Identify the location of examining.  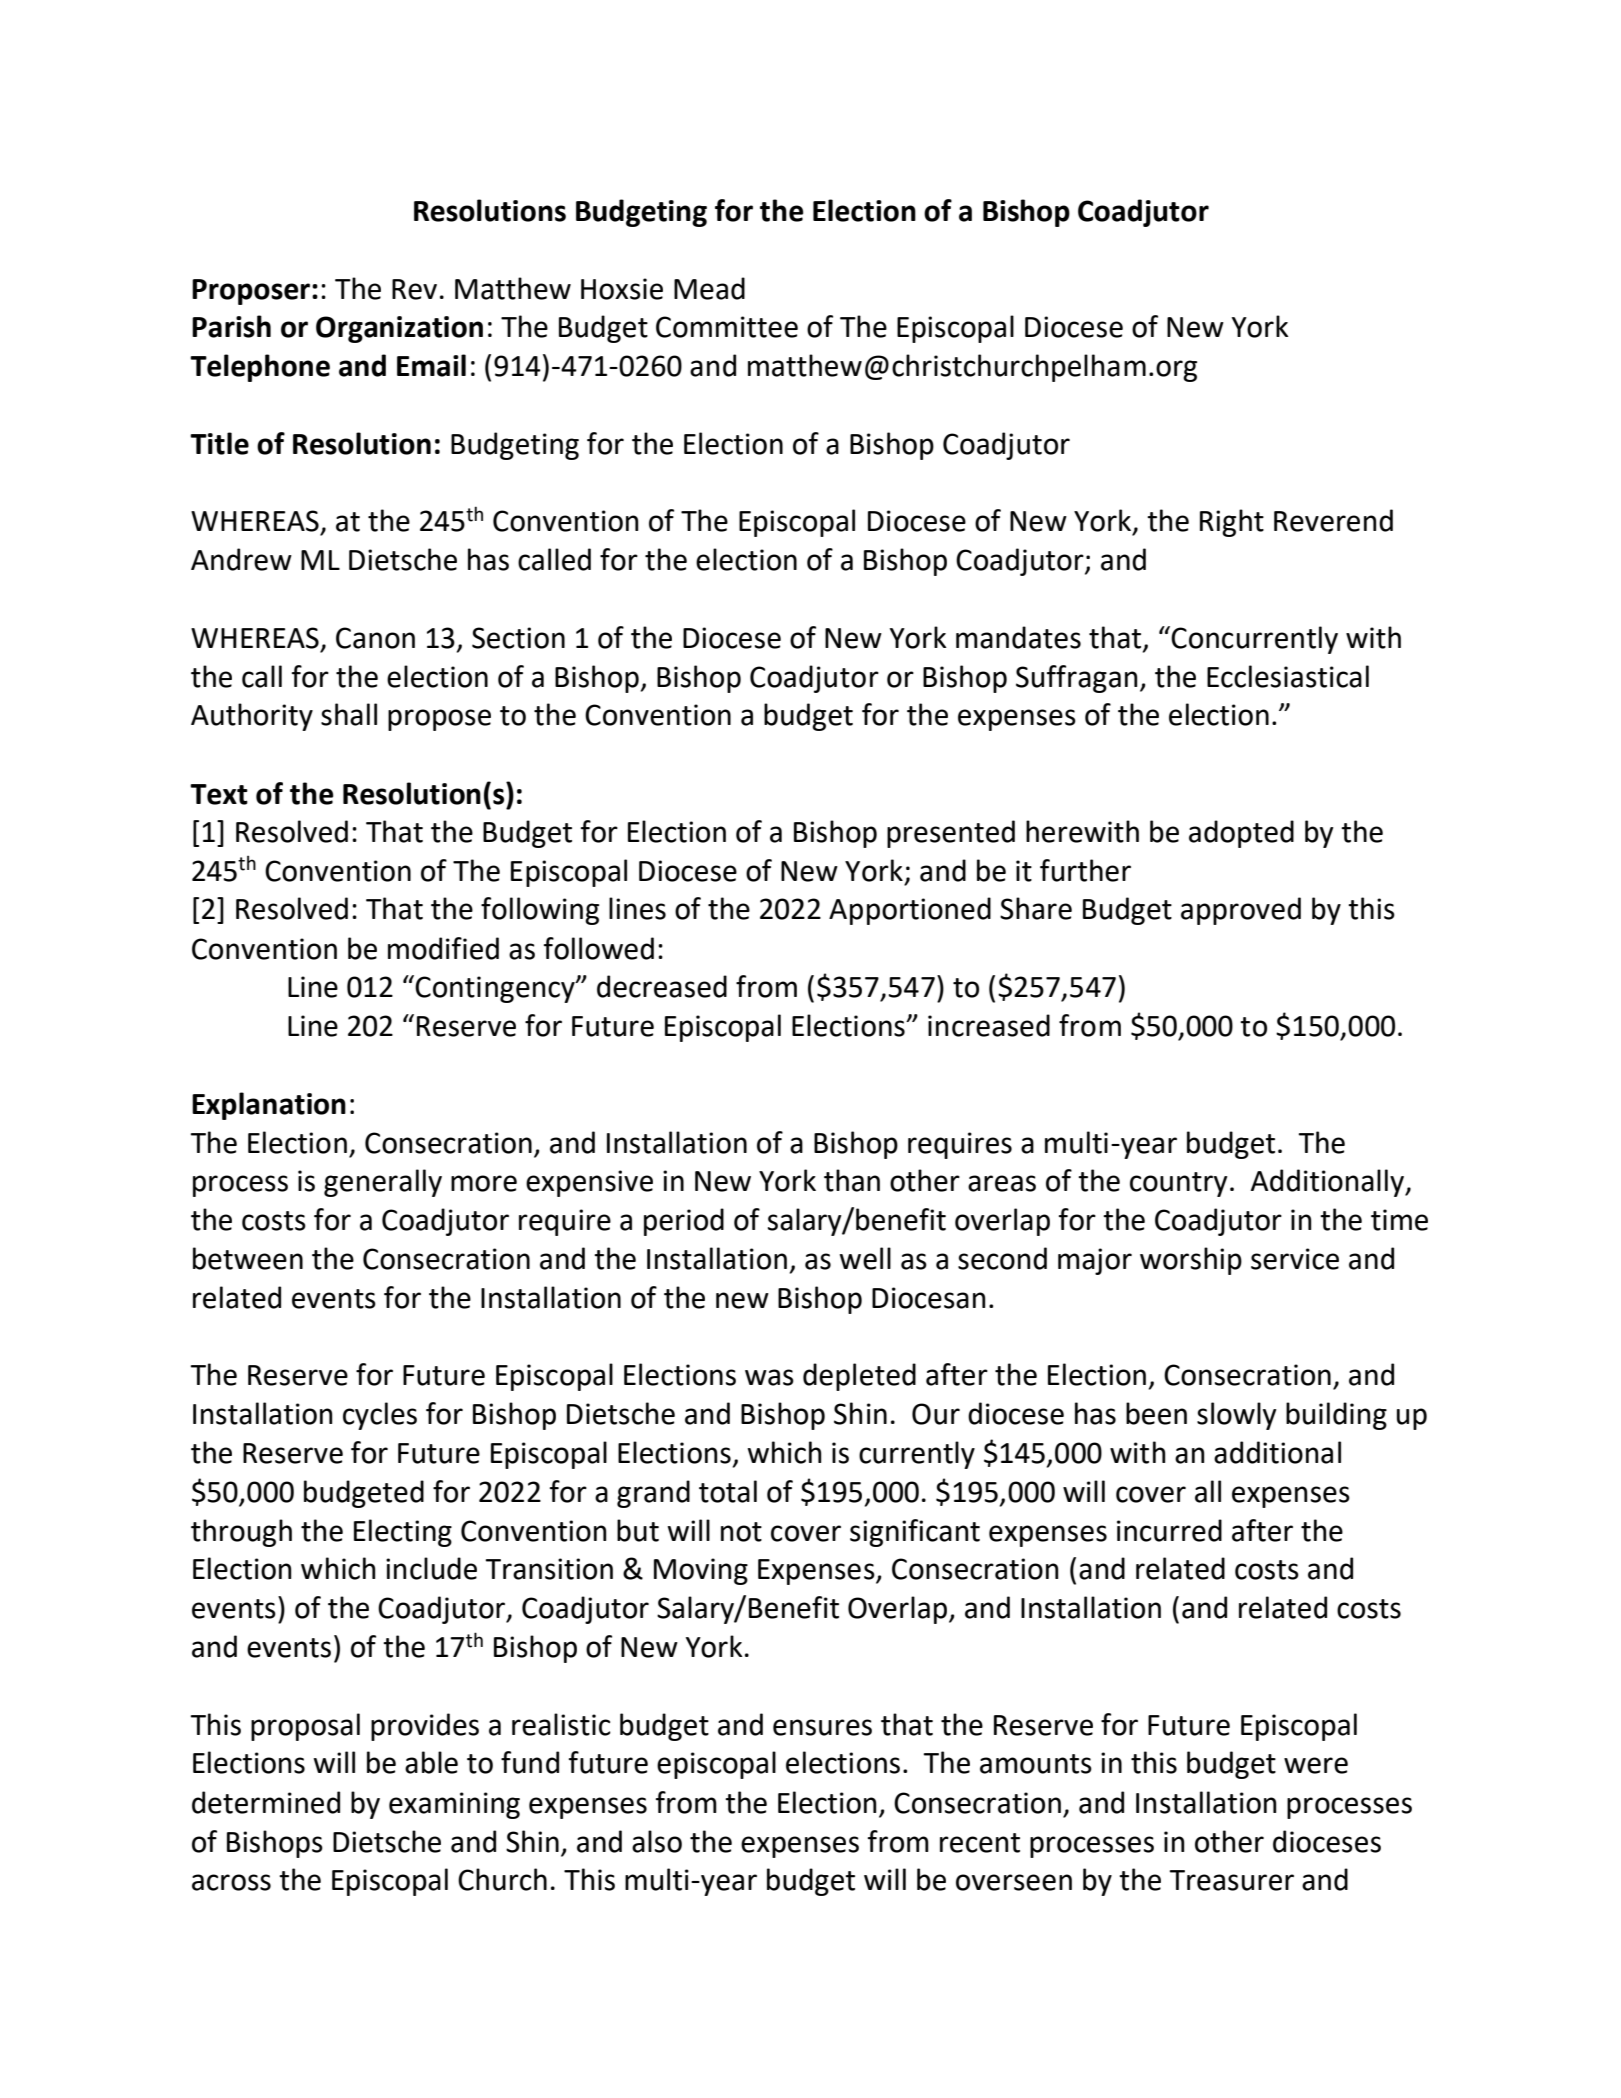
(454, 1805).
